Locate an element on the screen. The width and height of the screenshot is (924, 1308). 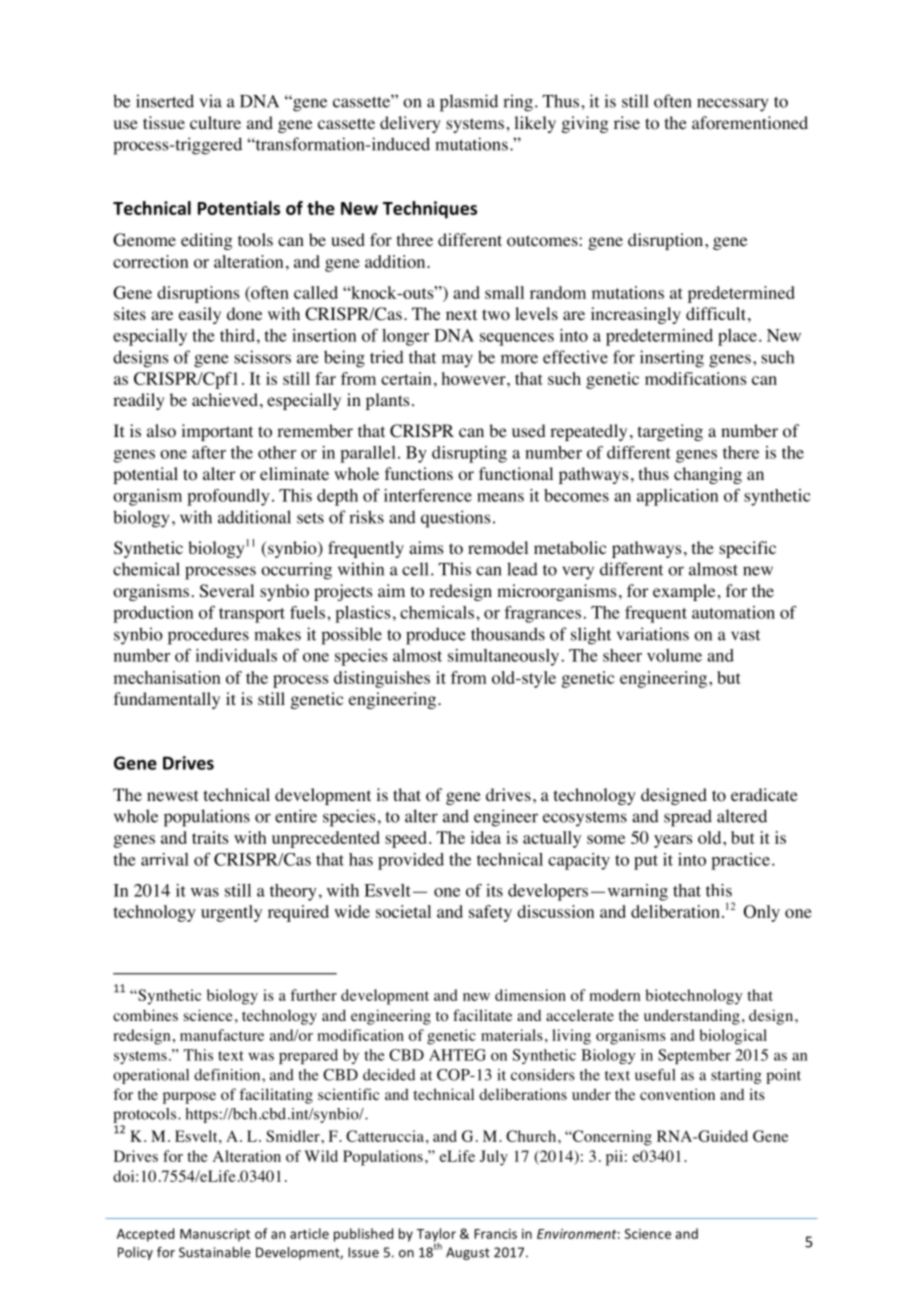
urgently is located at coordinates (231, 913).
